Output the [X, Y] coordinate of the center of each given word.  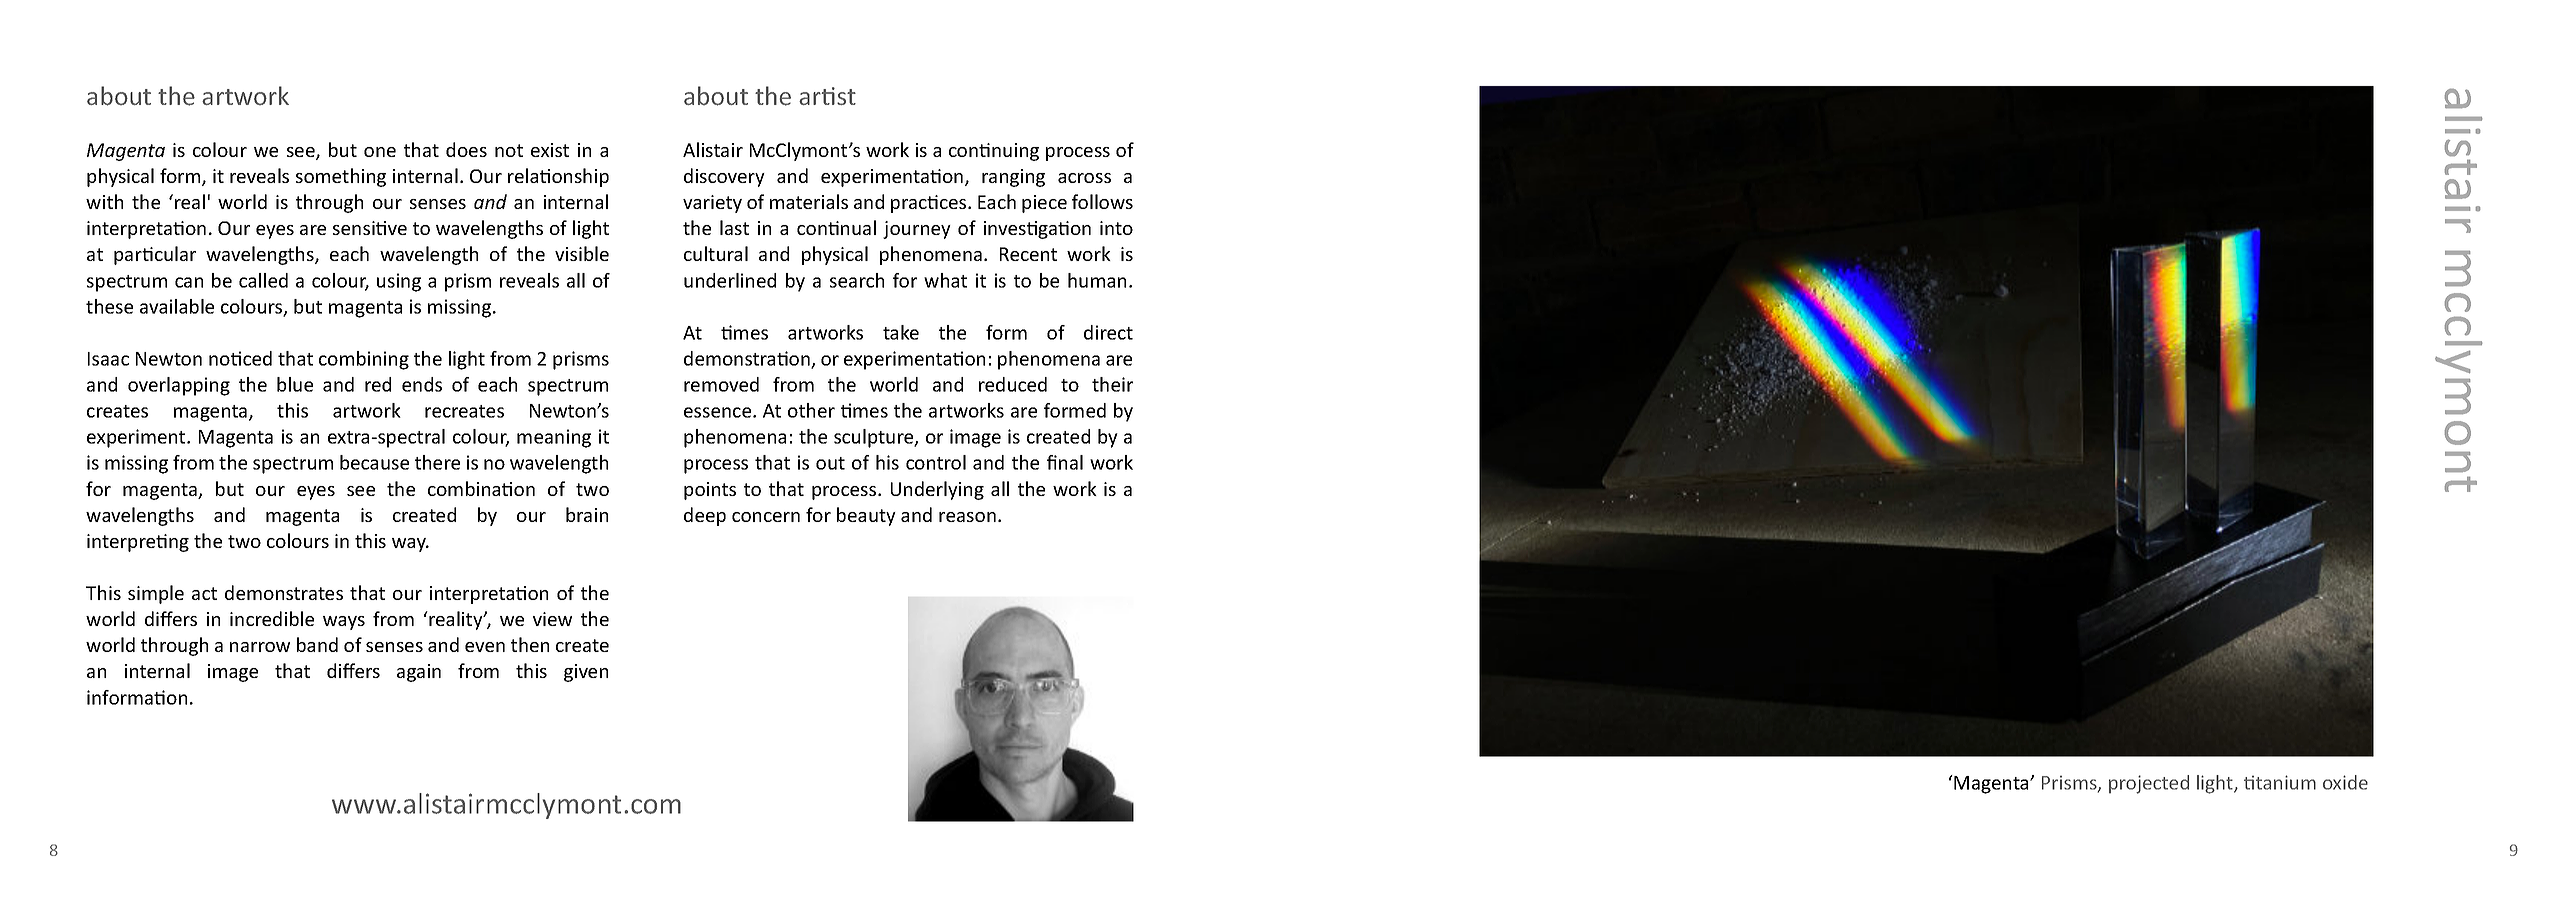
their [1112, 384]
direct [1108, 332]
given [586, 673]
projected [2149, 784]
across [1084, 178]
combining [364, 360]
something [341, 177]
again [419, 673]
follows [1102, 201]
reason [967, 517]
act [204, 593]
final [1065, 462]
